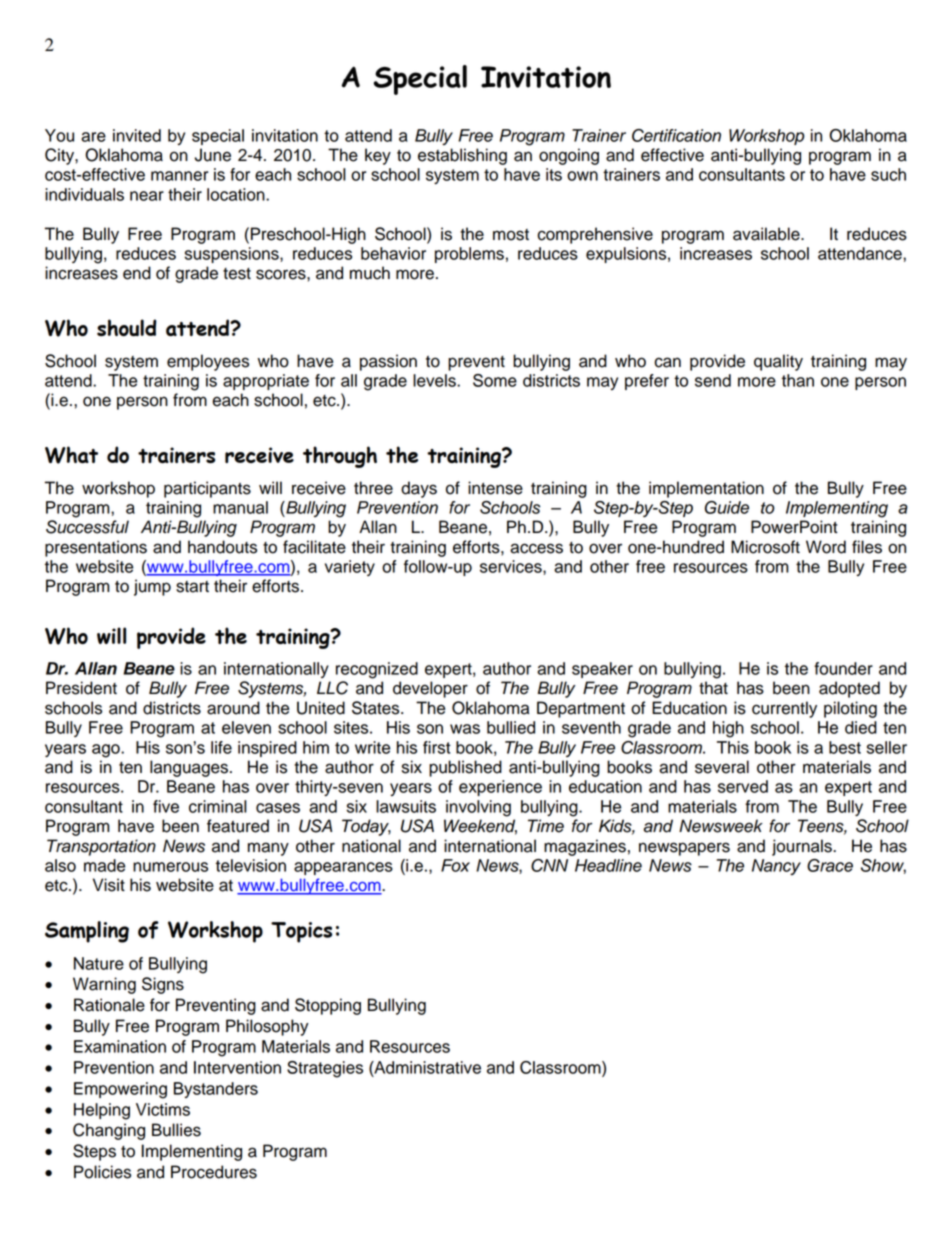 The width and height of the screenshot is (952, 1233). What do you see at coordinates (176, 1130) in the screenshot?
I see `Bullies` at bounding box center [176, 1130].
